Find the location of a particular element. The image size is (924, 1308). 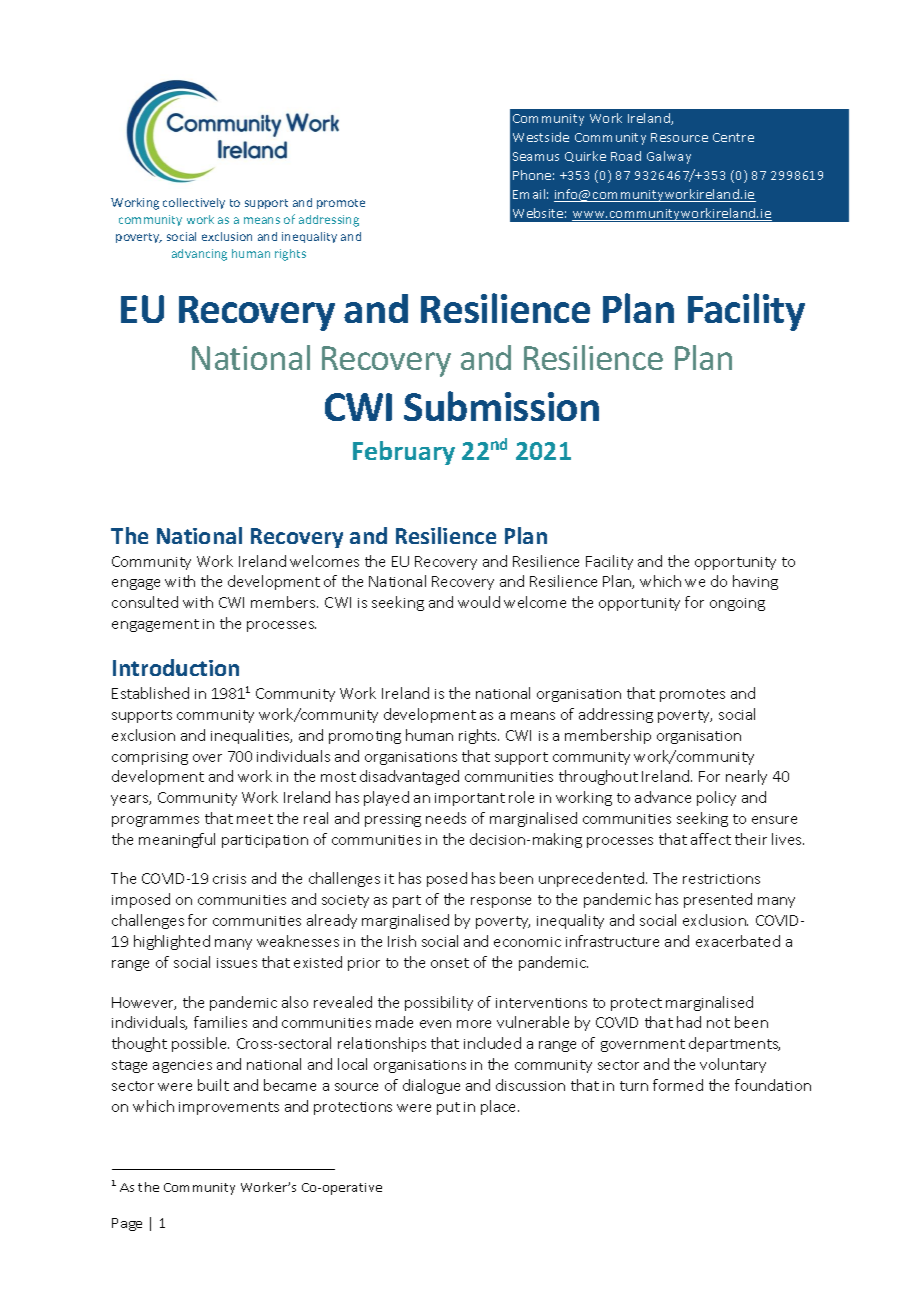

Page is located at coordinates (127, 1224).
